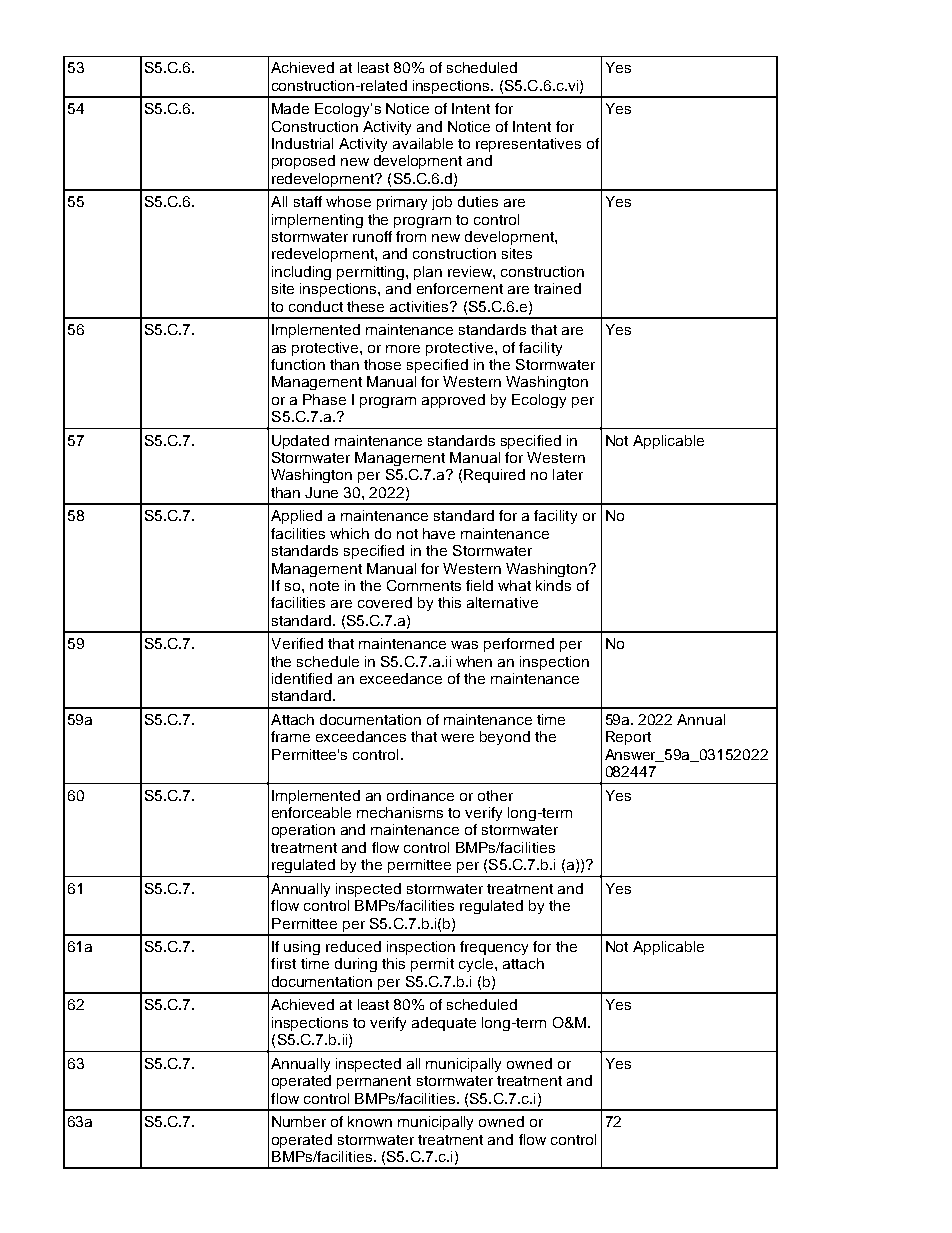 The height and width of the screenshot is (1233, 952). What do you see at coordinates (299, 1121) in the screenshot?
I see `Number` at bounding box center [299, 1121].
